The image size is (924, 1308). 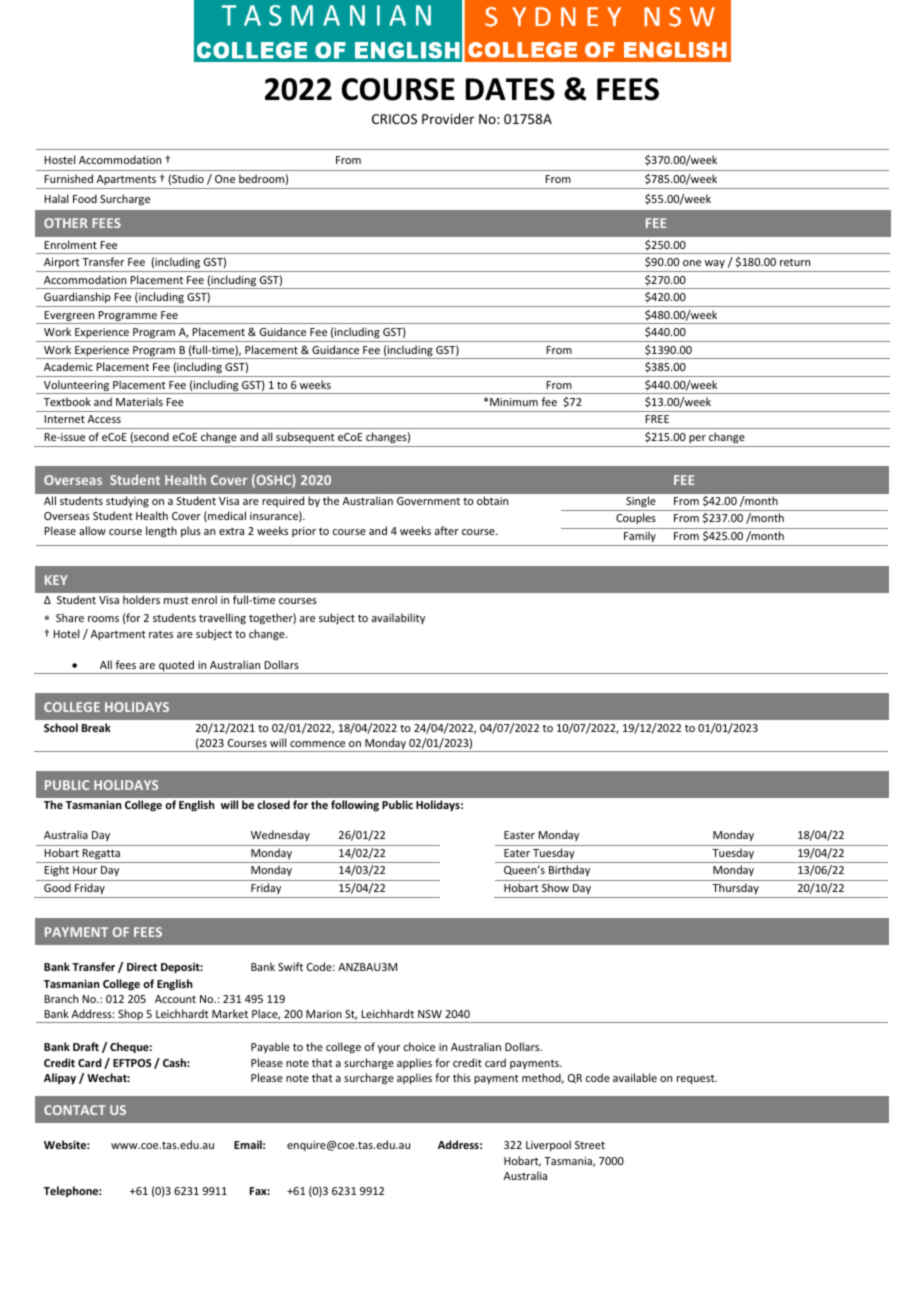 What do you see at coordinates (462, 1077) in the screenshot?
I see `this` at bounding box center [462, 1077].
